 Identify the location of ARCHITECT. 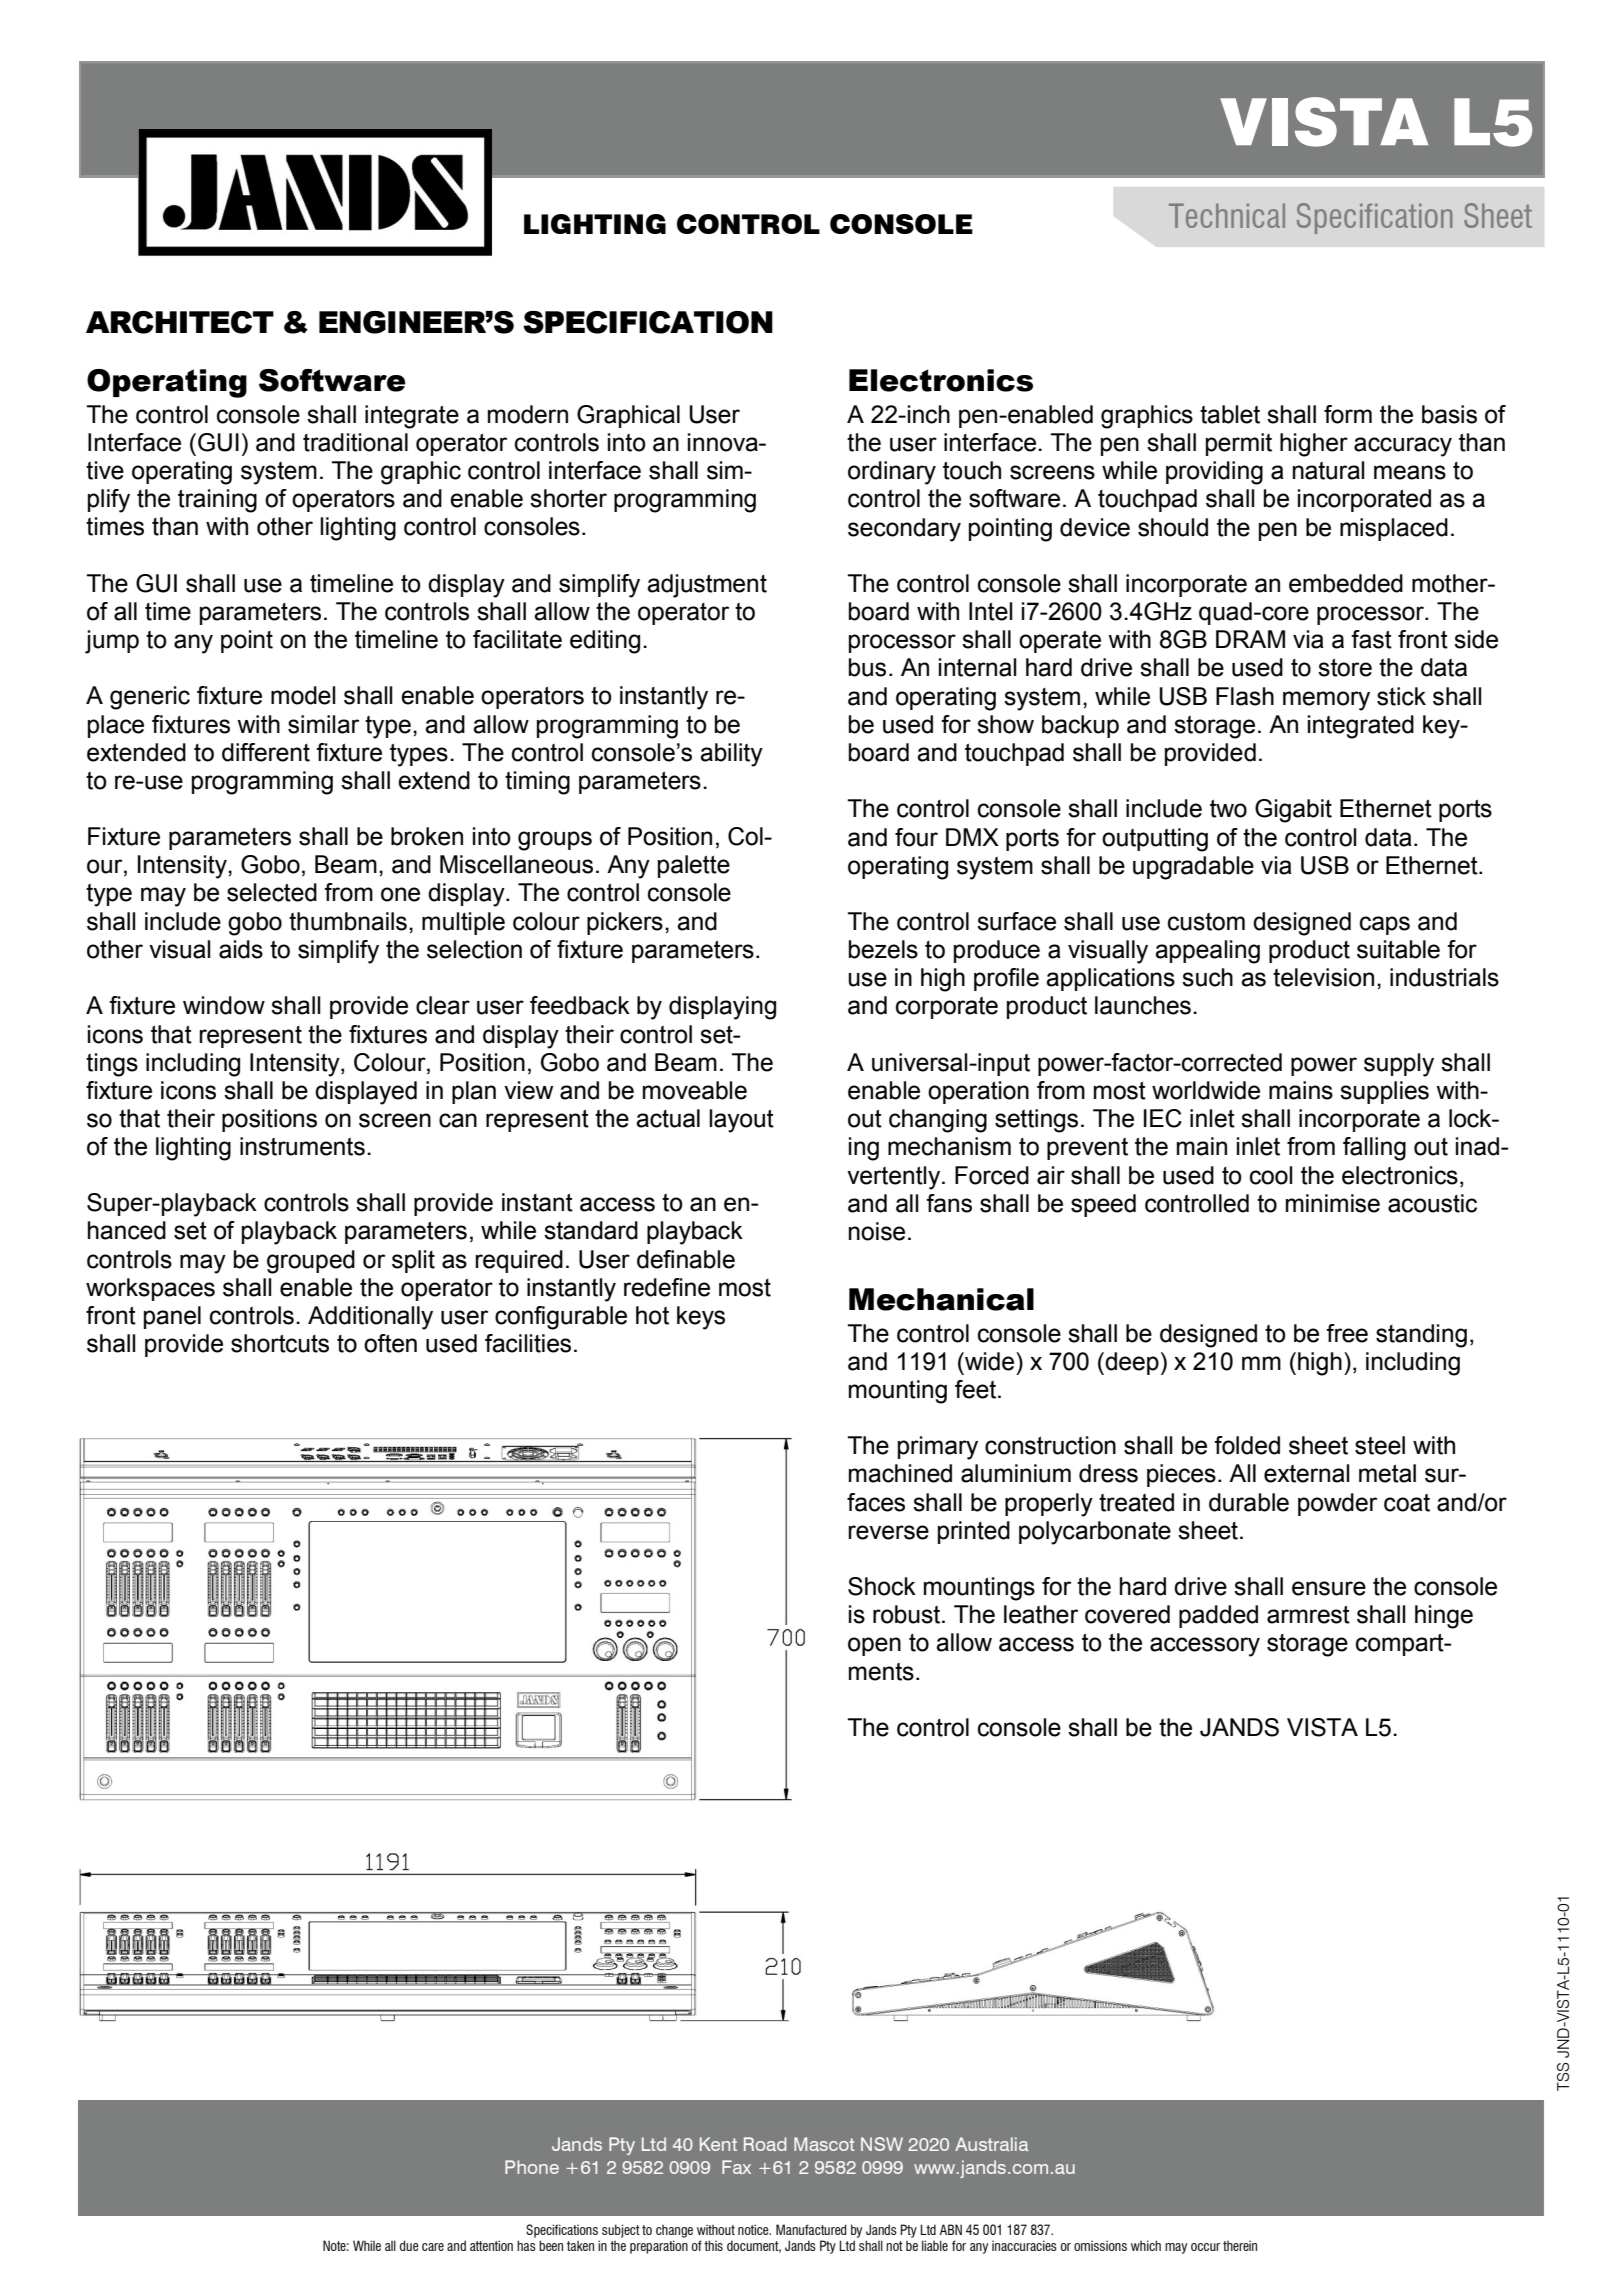
(180, 322).
